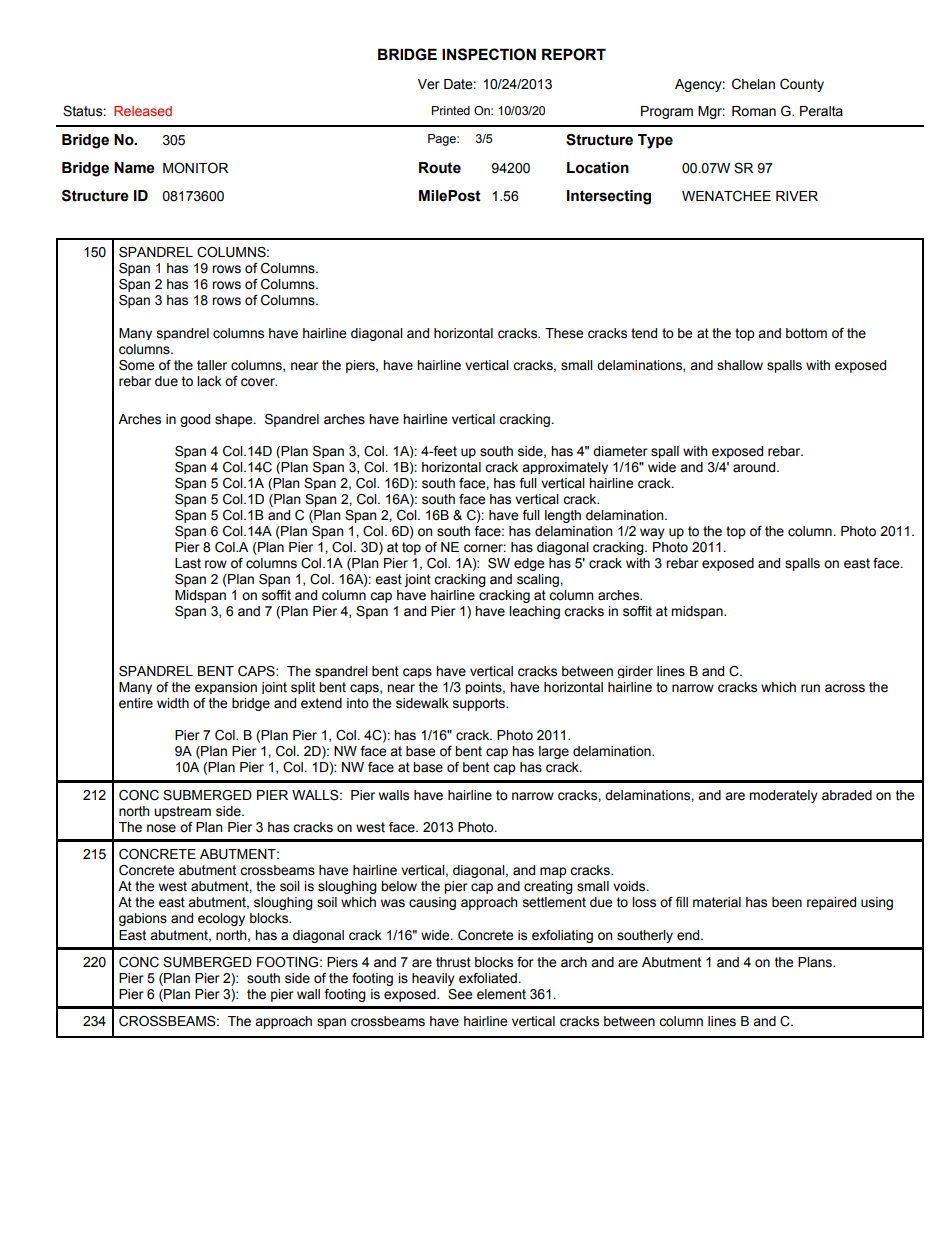 The width and height of the page is (952, 1233). What do you see at coordinates (489, 54) in the page?
I see `INSPECTION` at bounding box center [489, 54].
